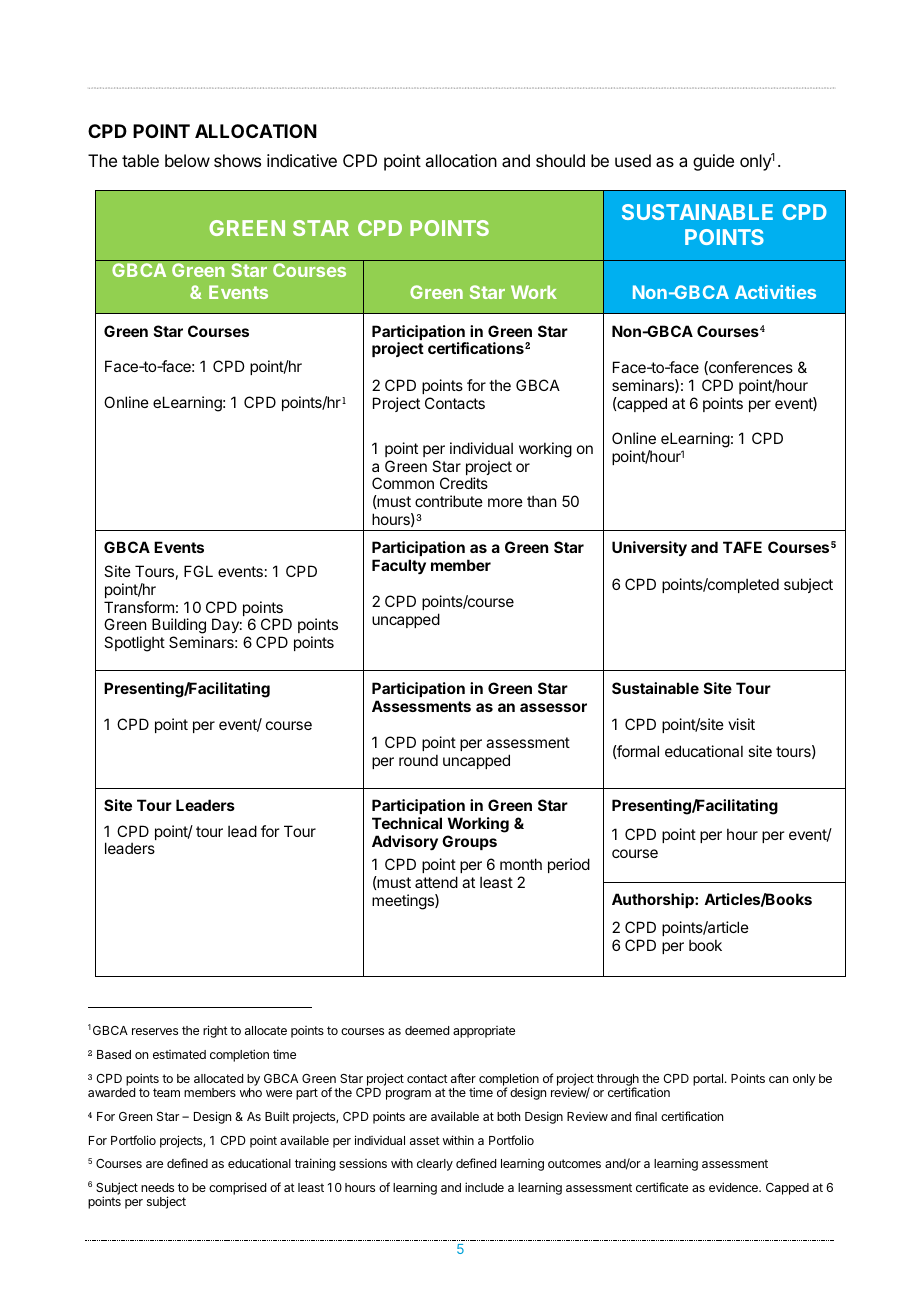 The image size is (924, 1309). I want to click on needs, so click(157, 1187).
